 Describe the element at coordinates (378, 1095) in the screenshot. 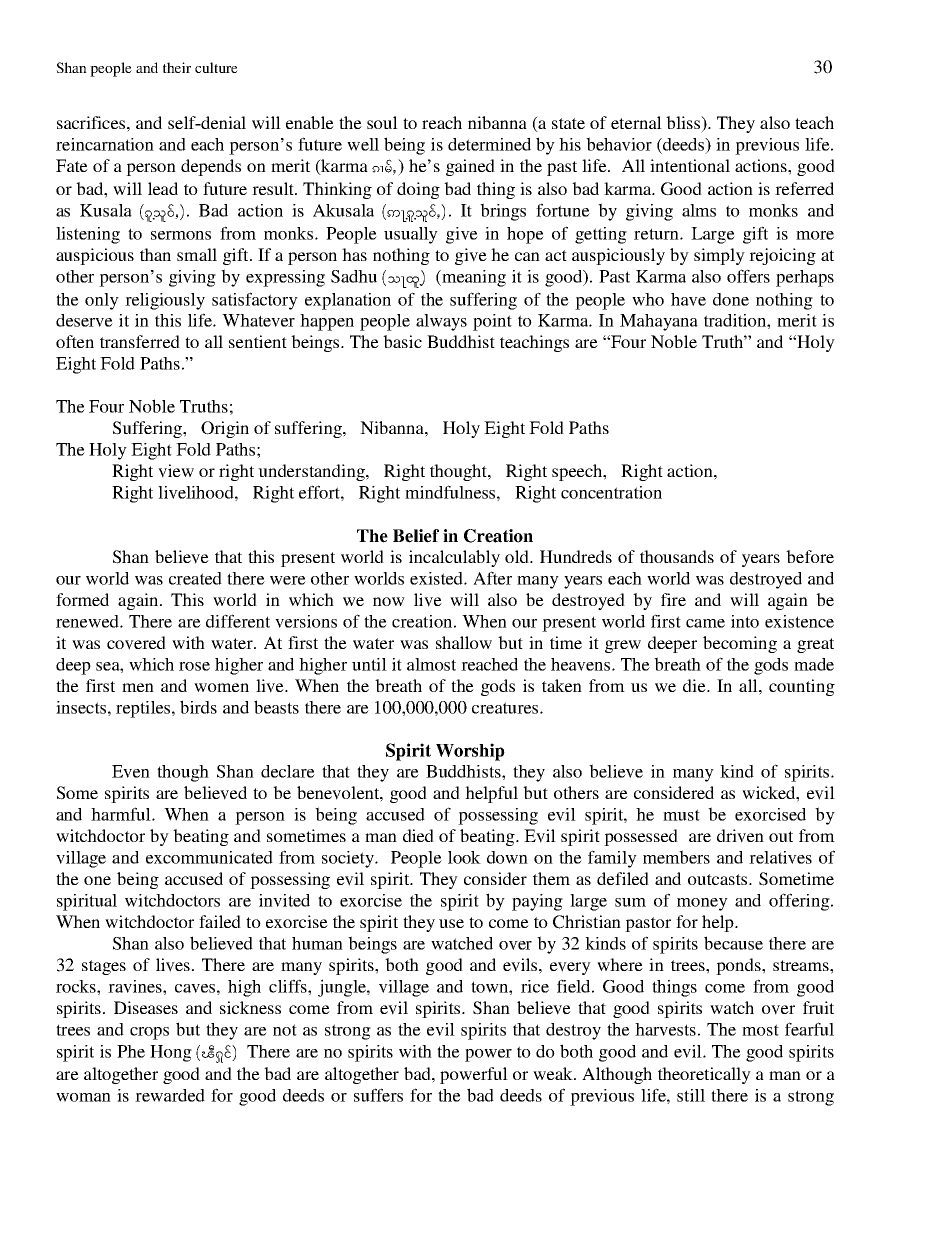

I see `suffers` at that location.
